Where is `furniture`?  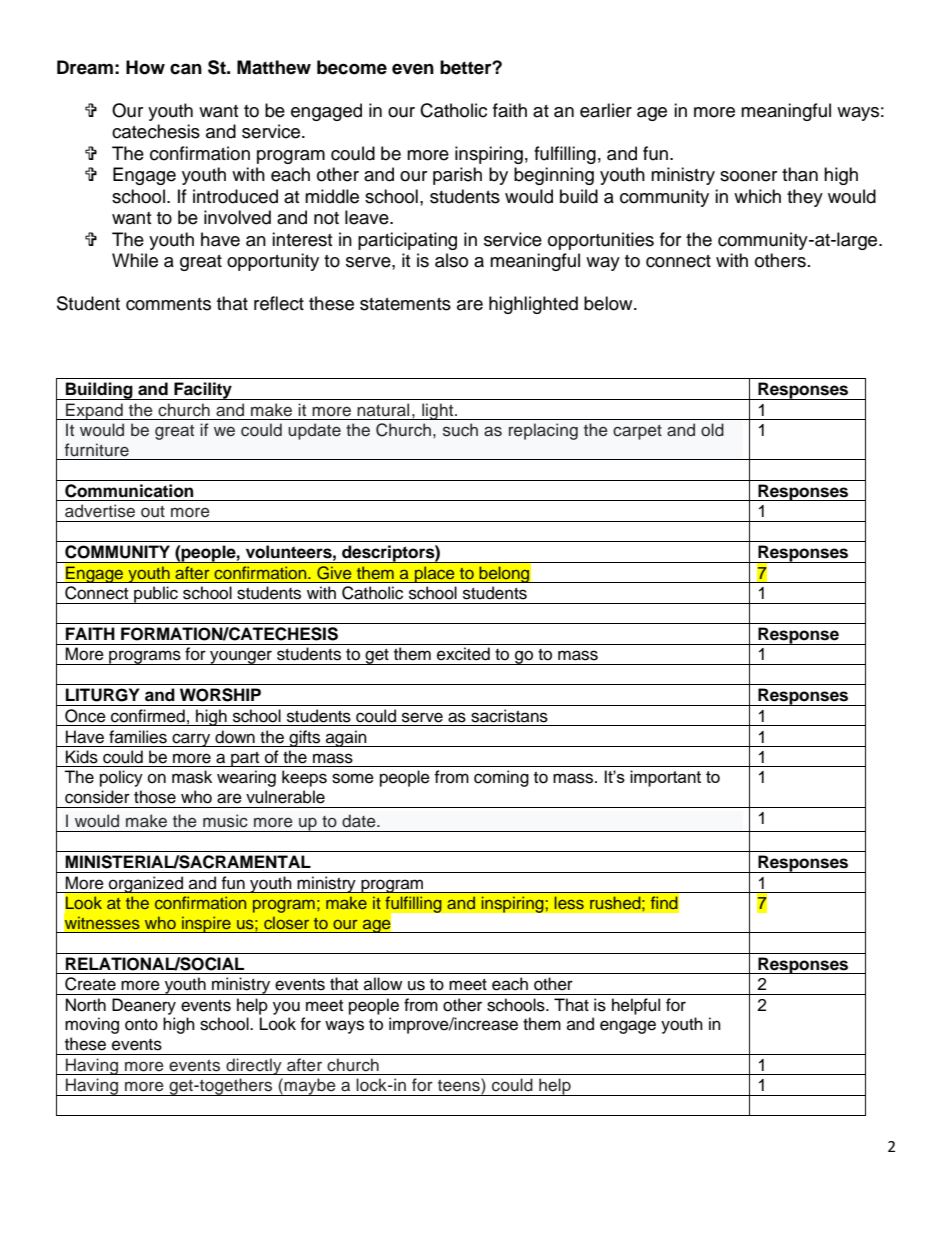
furniture is located at coordinates (97, 450).
